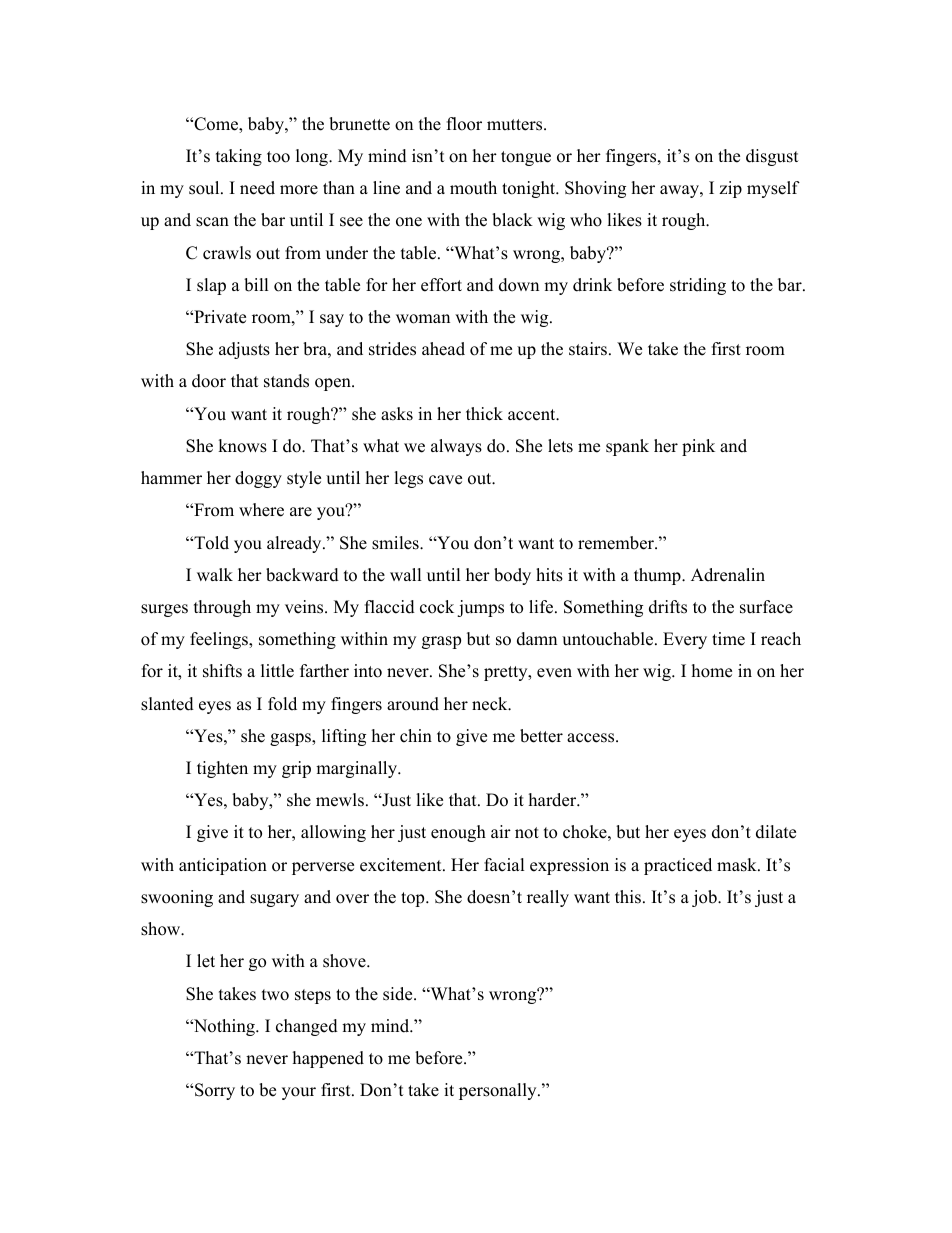  What do you see at coordinates (698, 447) in the screenshot?
I see `pink` at bounding box center [698, 447].
